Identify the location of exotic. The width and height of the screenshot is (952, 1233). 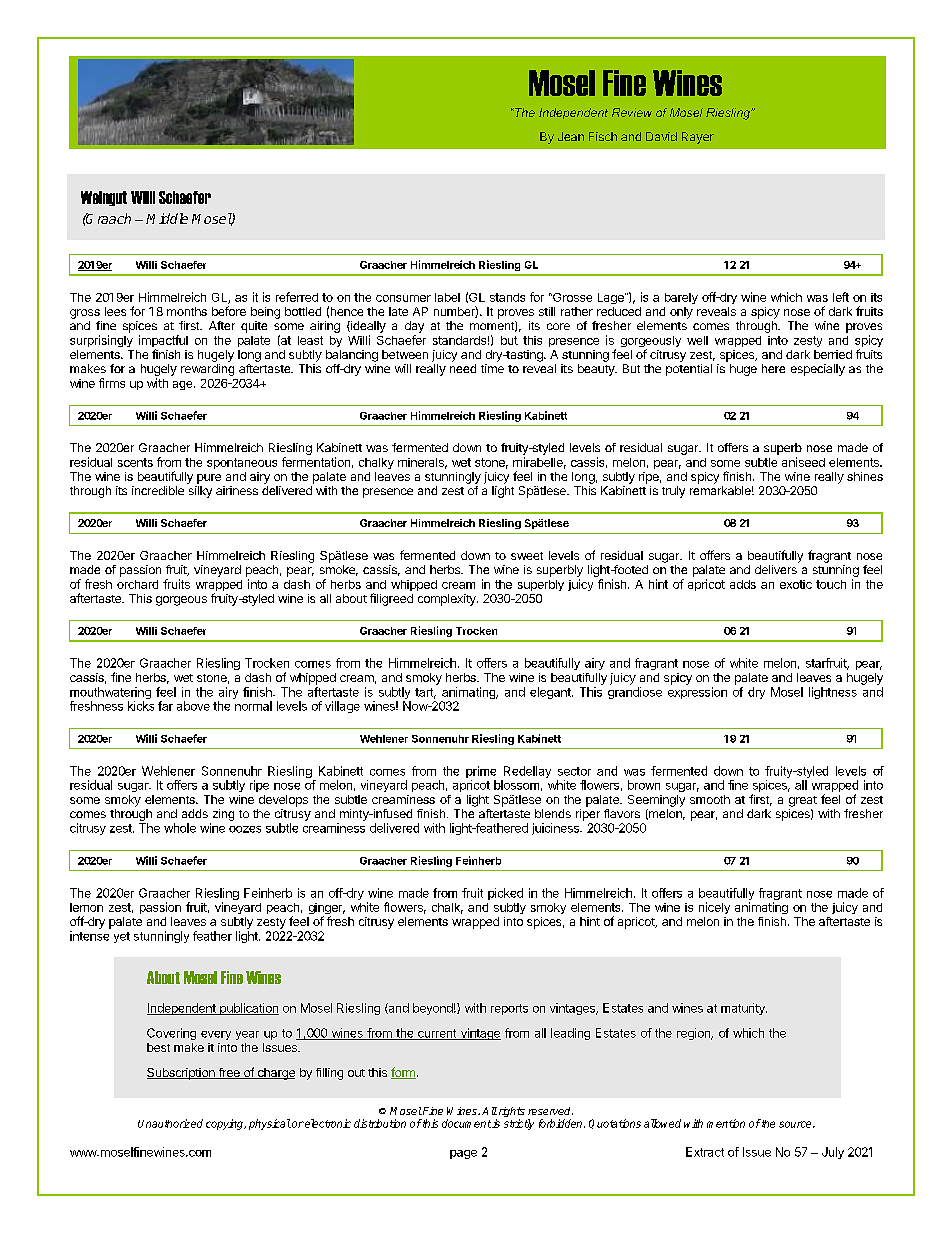
(796, 584).
